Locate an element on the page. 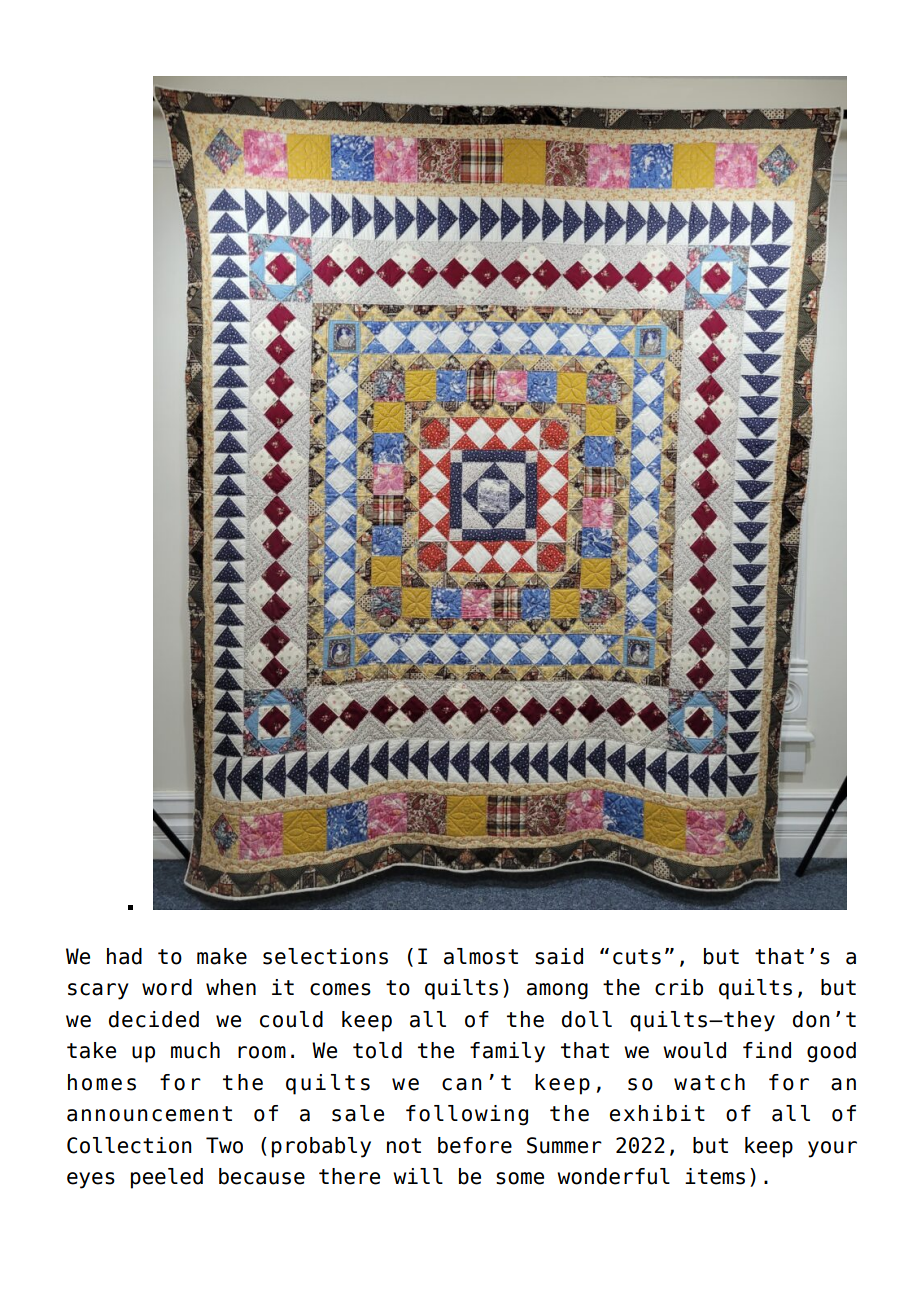 The image size is (924, 1308). items is located at coordinates (715, 1176).
